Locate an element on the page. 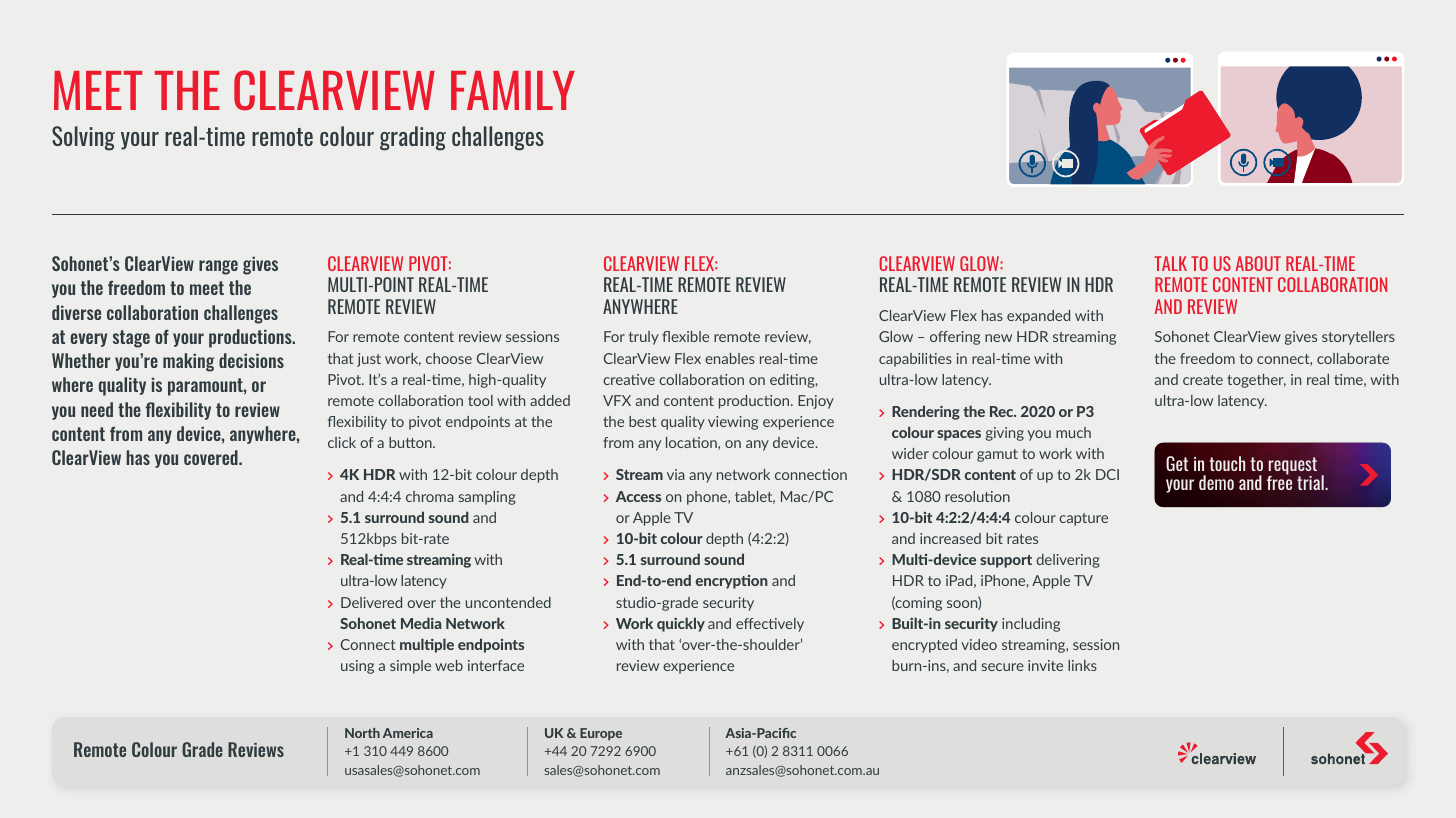 The image size is (1456, 818). range is located at coordinates (218, 267).
